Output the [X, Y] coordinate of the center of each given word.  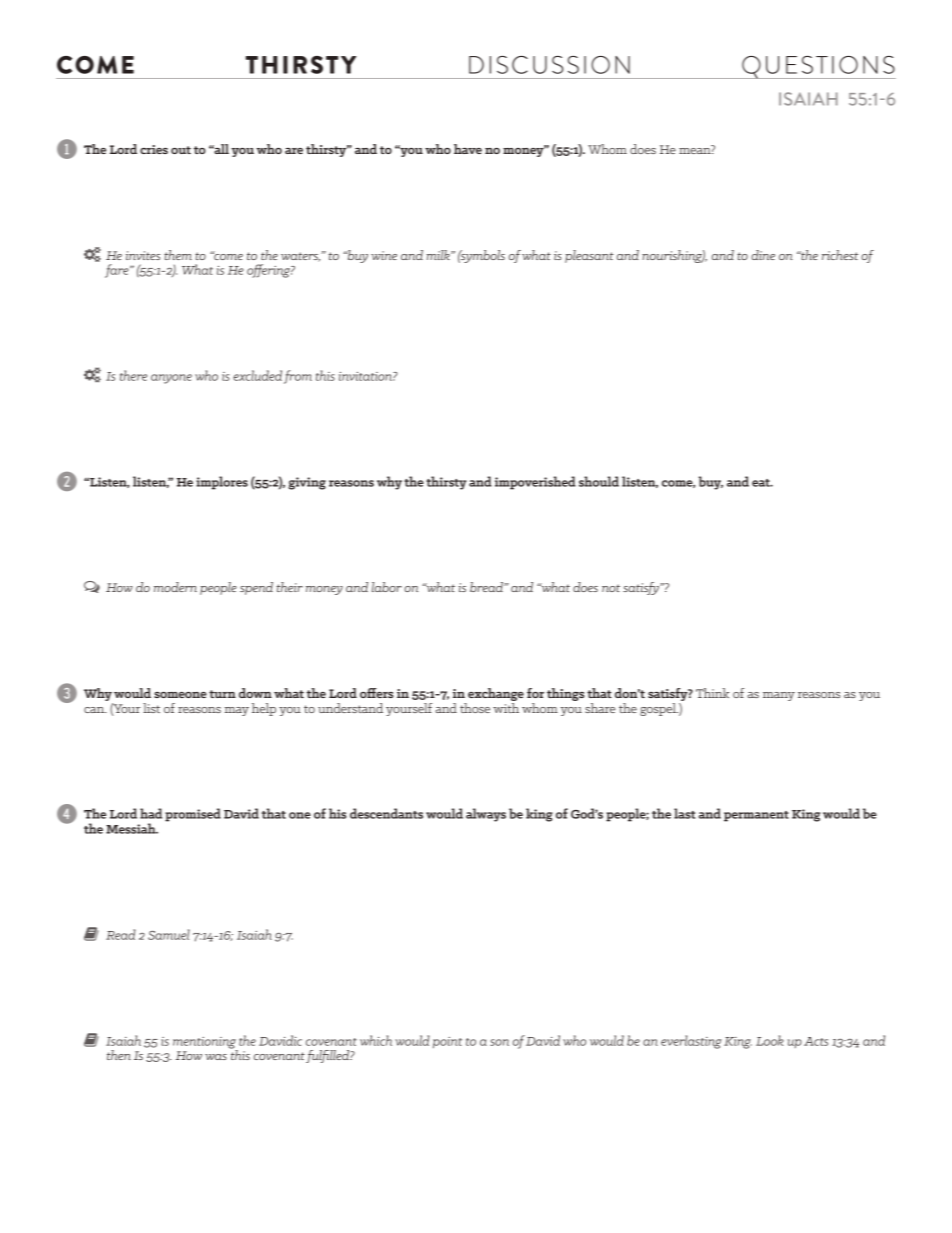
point [447, 1042]
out [181, 150]
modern [175, 587]
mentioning [205, 1044]
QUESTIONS [818, 67]
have [468, 149]
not [611, 588]
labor [387, 587]
